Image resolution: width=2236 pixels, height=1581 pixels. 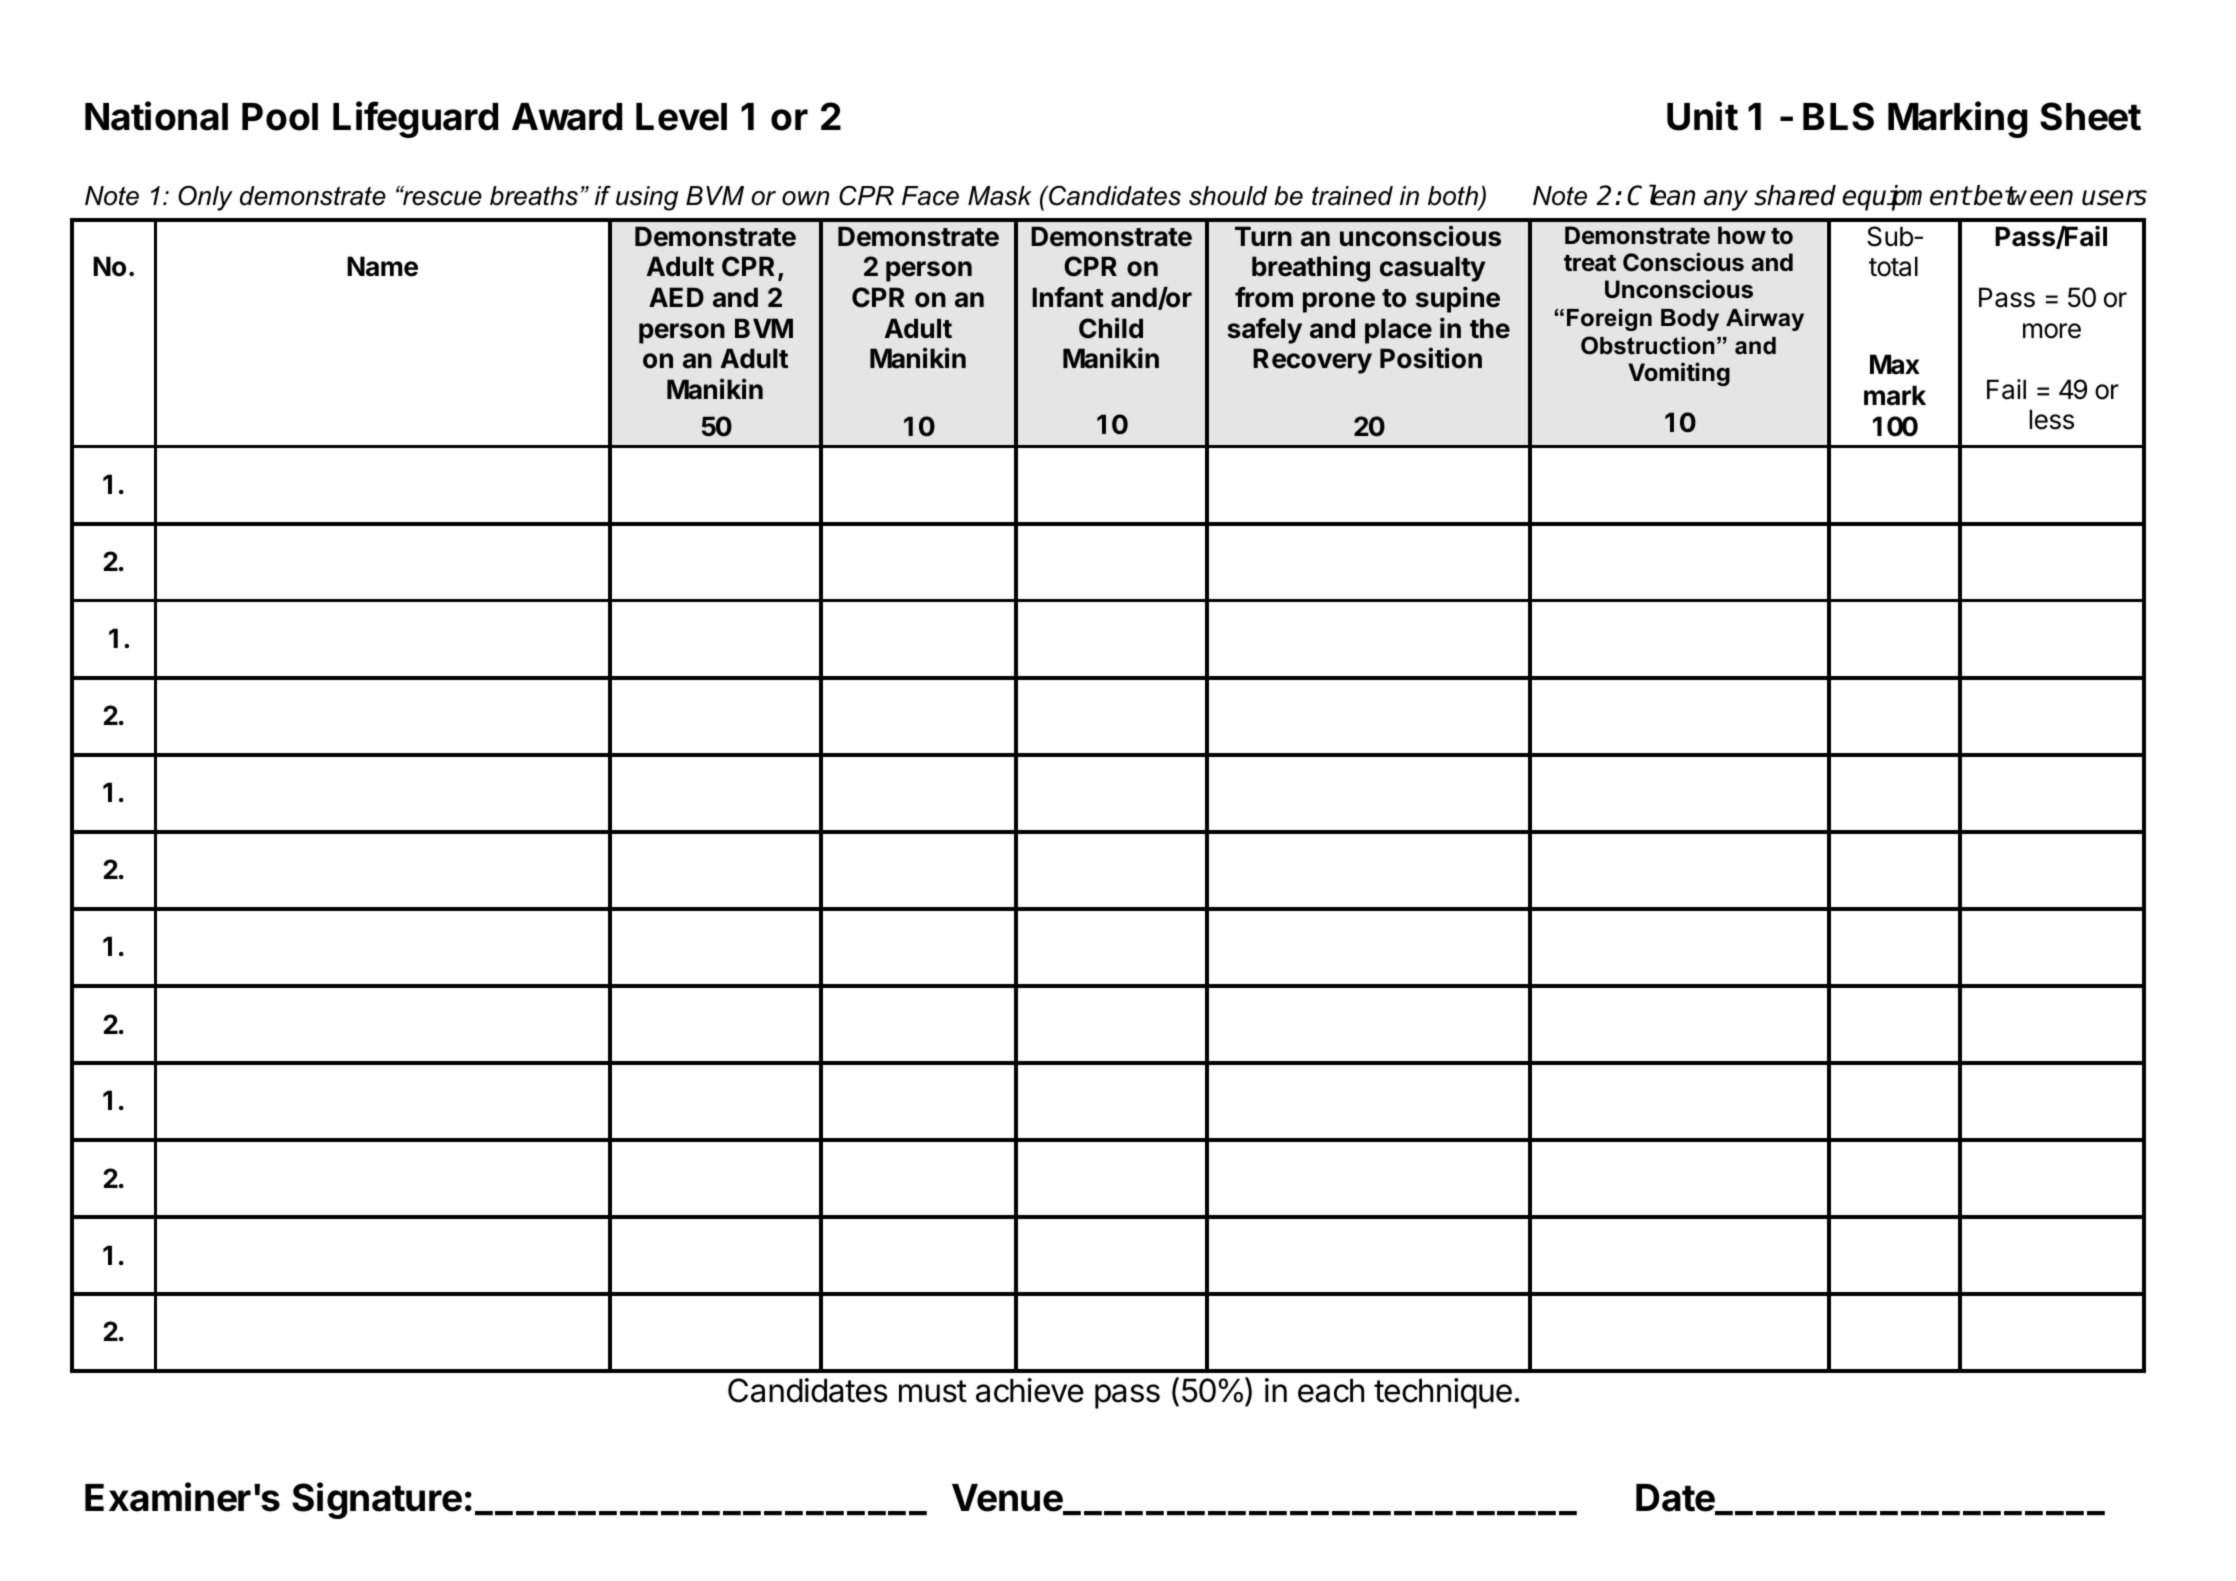 What do you see at coordinates (1312, 361) in the screenshot?
I see `Recovery` at bounding box center [1312, 361].
